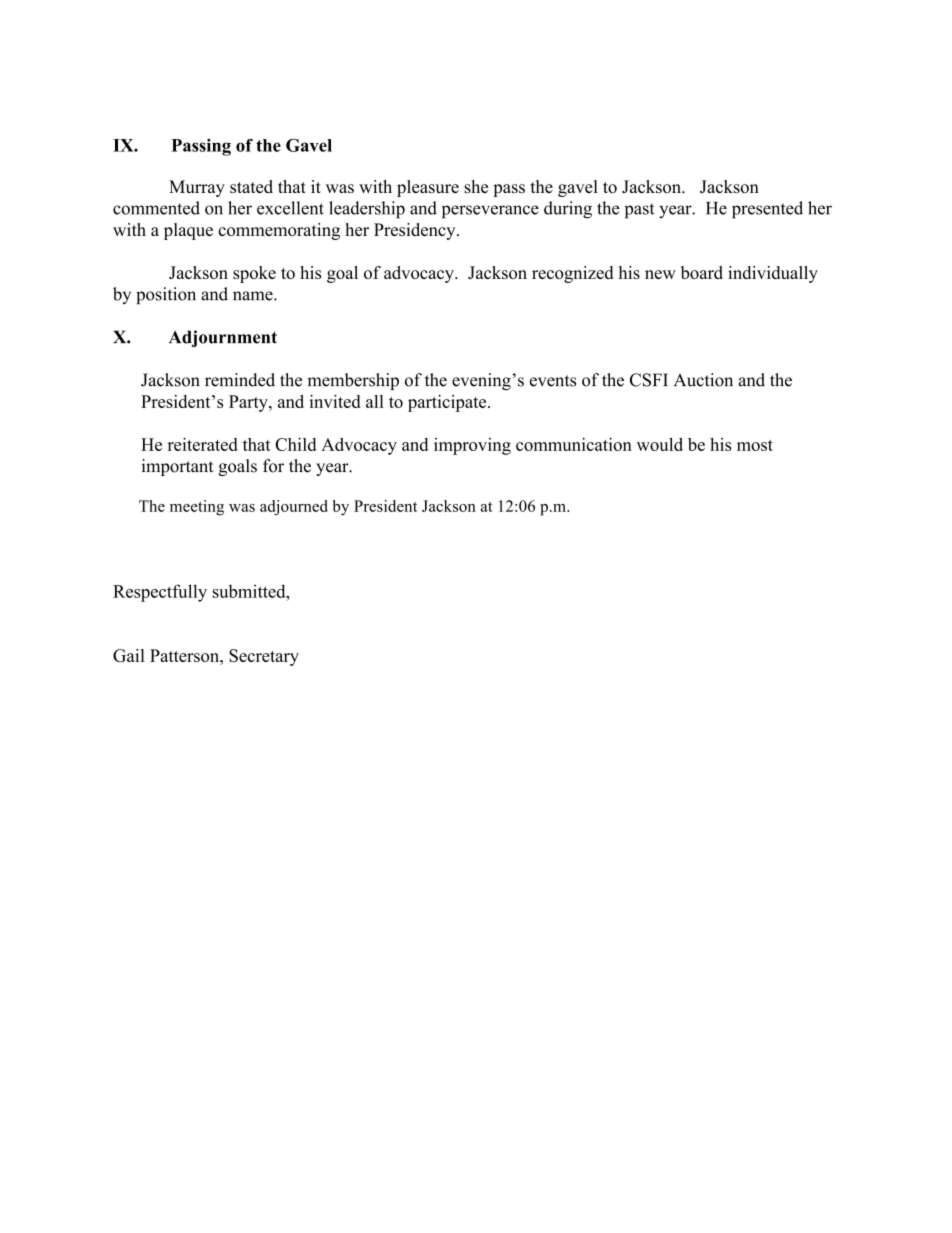  What do you see at coordinates (428, 188) in the document?
I see `pleasure` at bounding box center [428, 188].
